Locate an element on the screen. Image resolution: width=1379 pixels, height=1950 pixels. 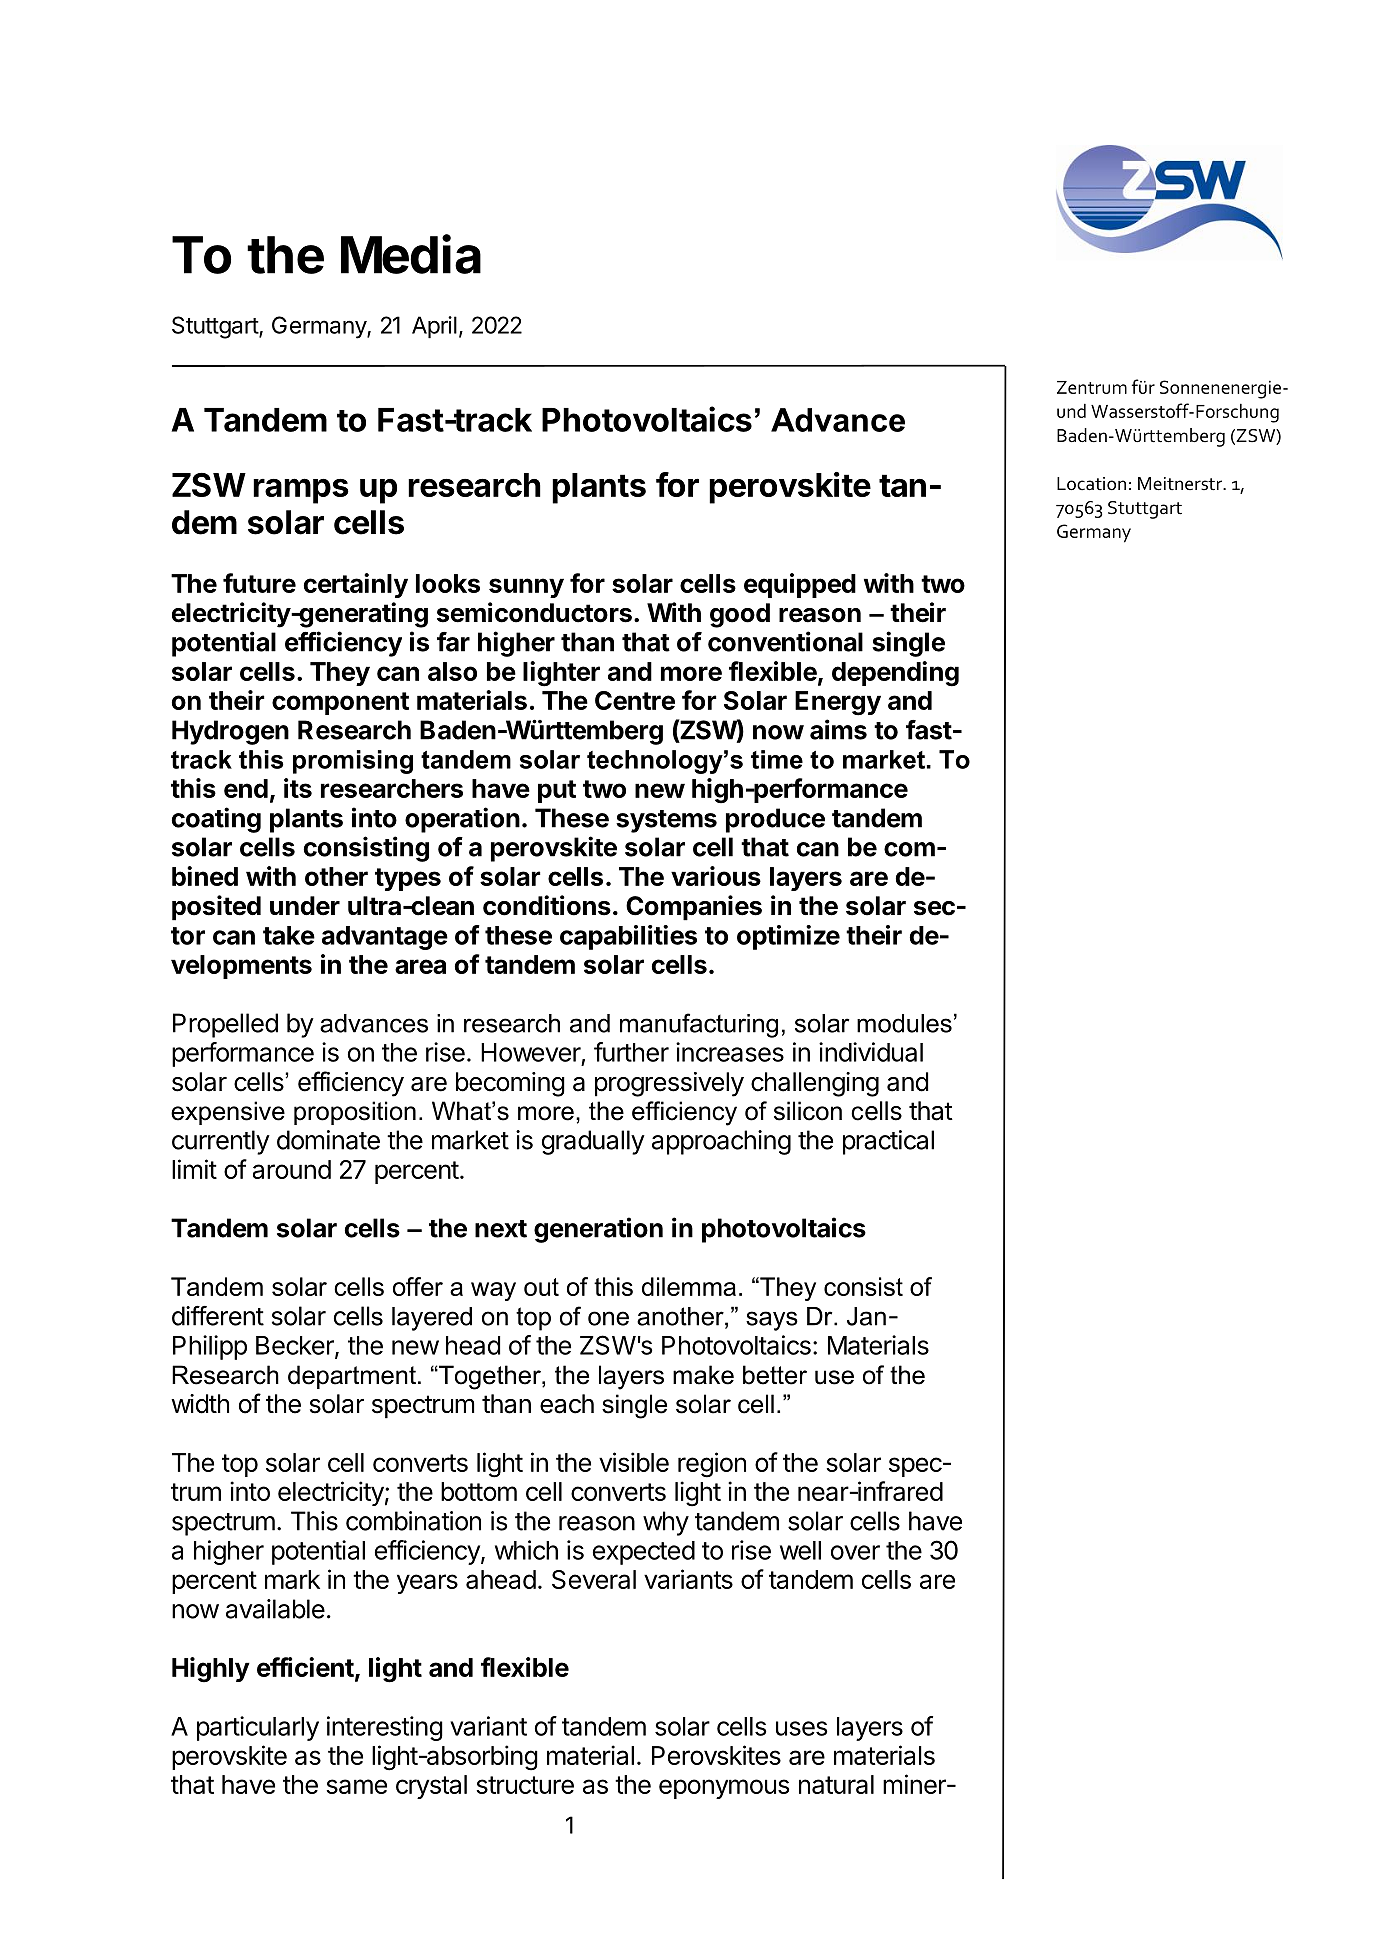
Media is located at coordinates (411, 254).
